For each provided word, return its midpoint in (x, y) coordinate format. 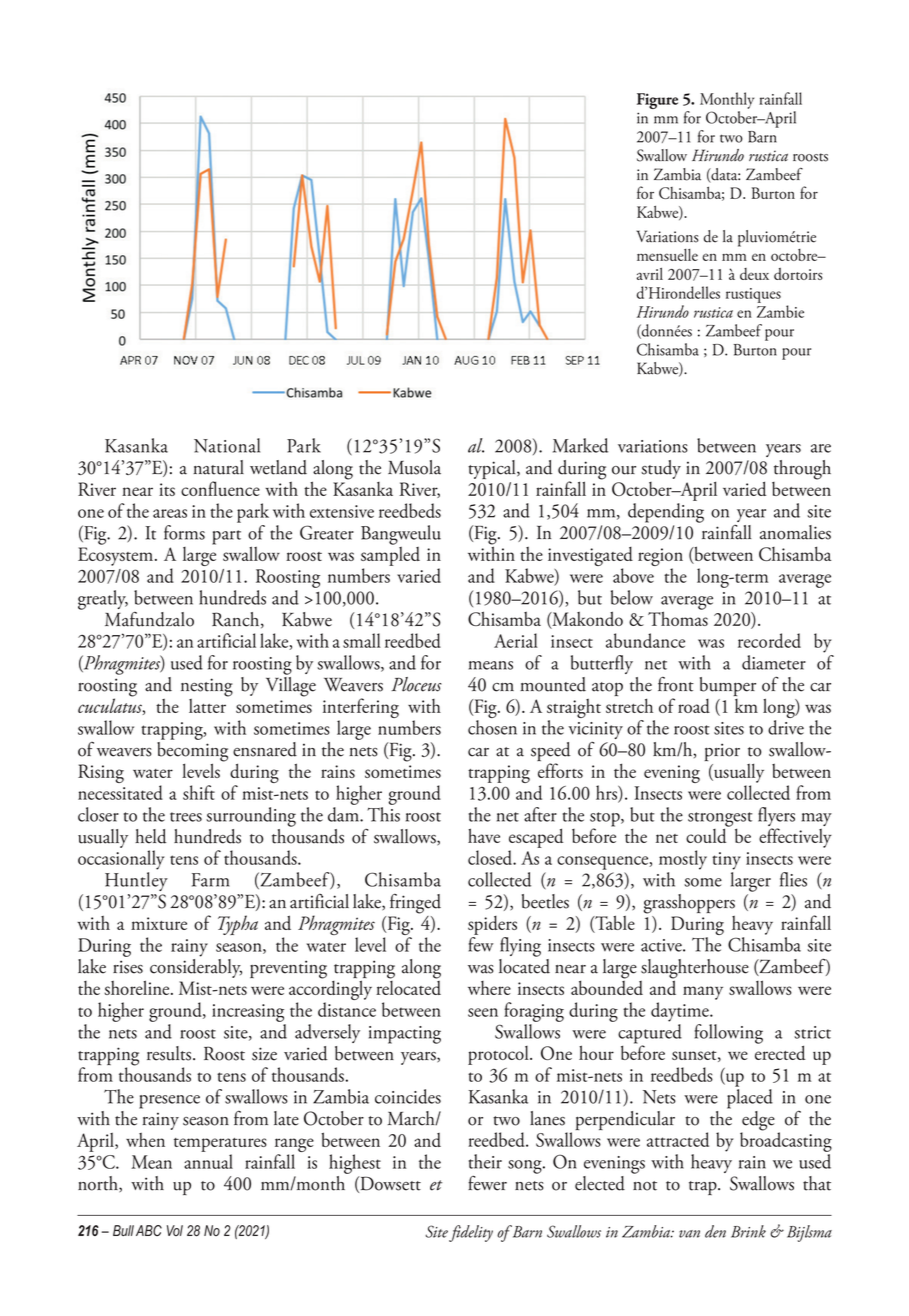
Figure (657, 101)
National (227, 445)
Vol (175, 1230)
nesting (207, 687)
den (715, 1231)
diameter (774, 662)
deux (754, 274)
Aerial (516, 640)
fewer (487, 1183)
